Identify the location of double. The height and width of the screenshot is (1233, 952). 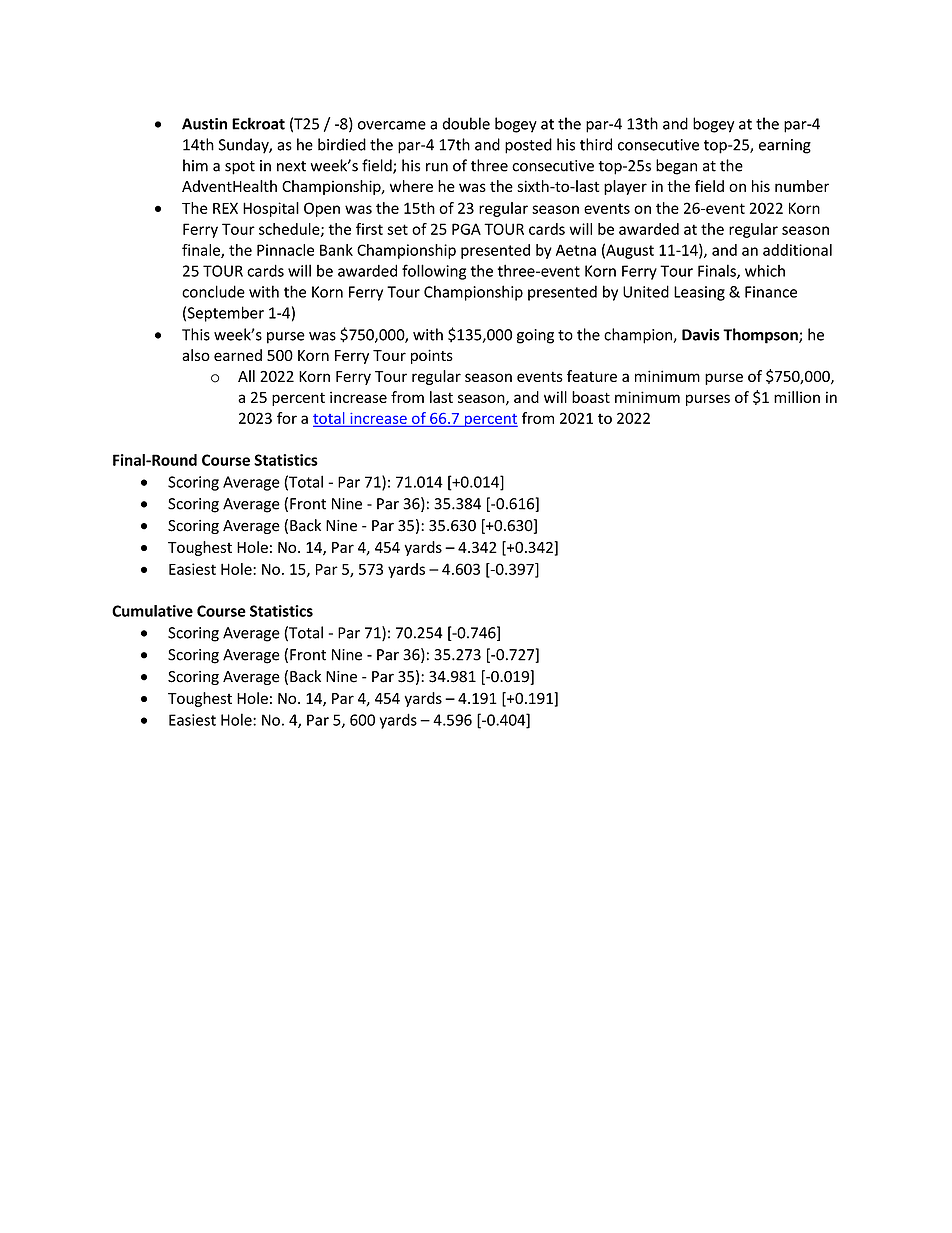
(466, 123).
